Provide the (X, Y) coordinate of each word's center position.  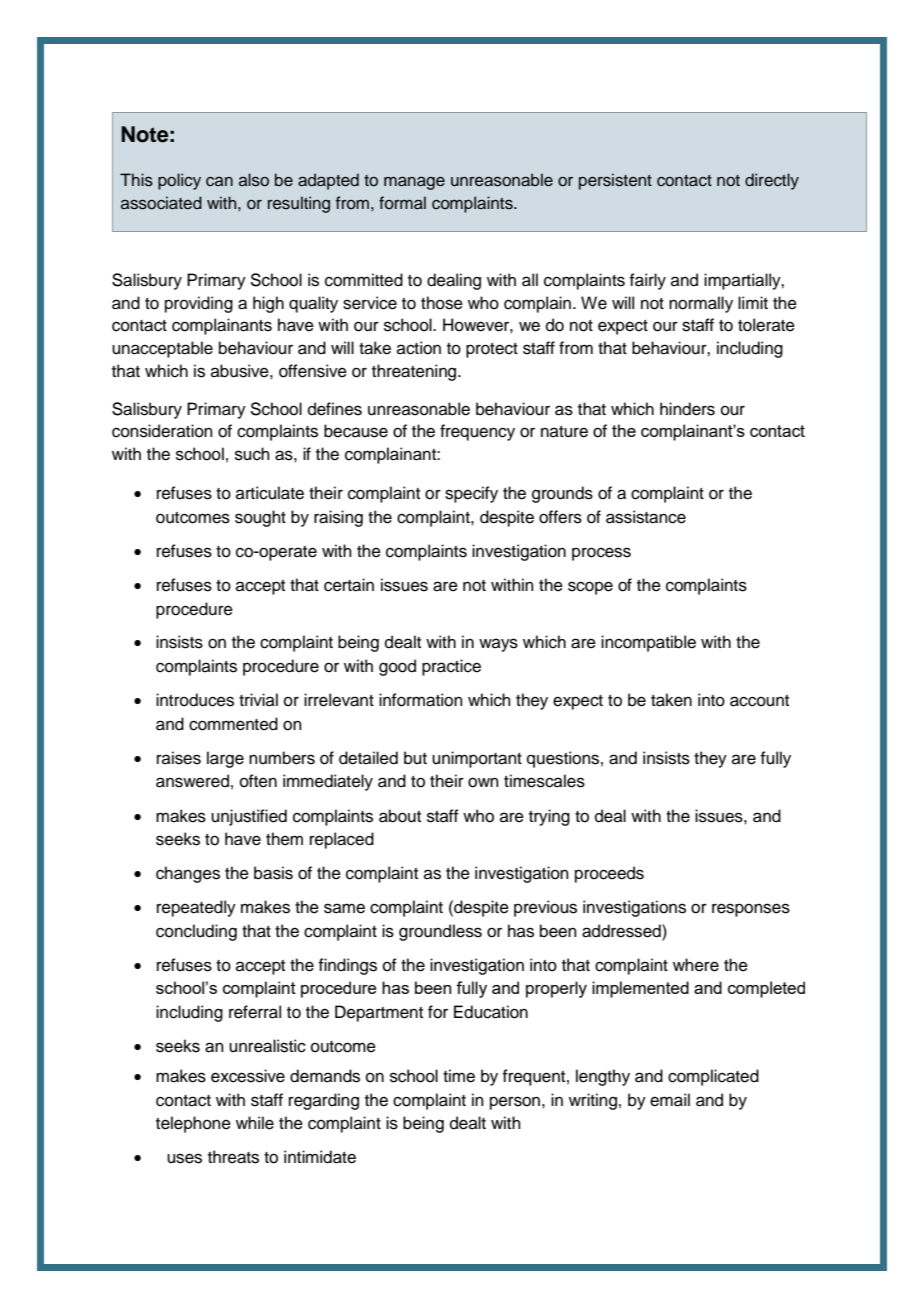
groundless (440, 932)
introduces (195, 700)
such (252, 454)
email (670, 1100)
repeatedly (196, 908)
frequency (477, 432)
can (219, 182)
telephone (193, 1124)
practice (451, 667)
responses (751, 910)
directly (772, 181)
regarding (324, 1101)
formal (402, 203)
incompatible (648, 643)
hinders (687, 409)
